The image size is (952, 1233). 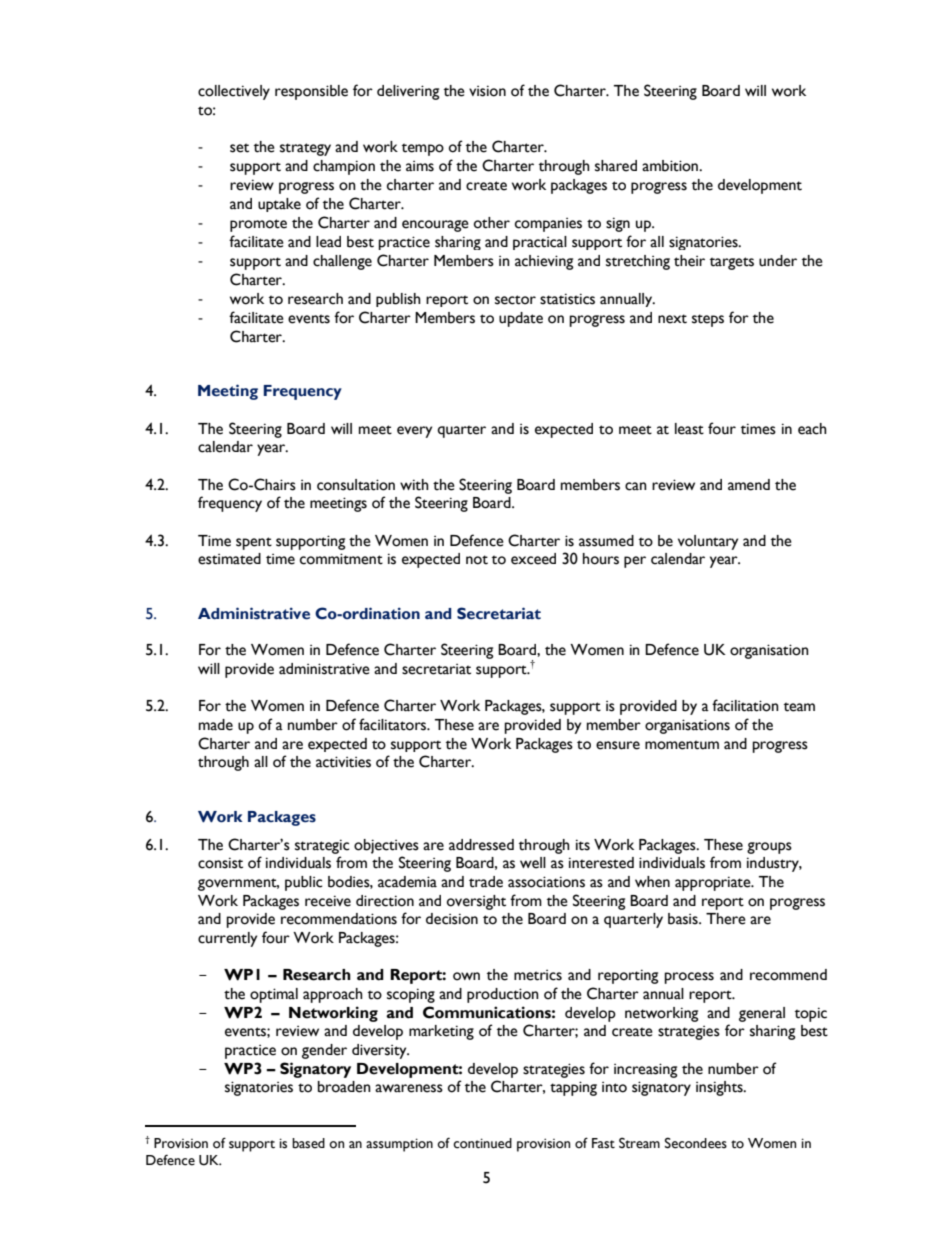 What do you see at coordinates (342, 262) in the screenshot?
I see `challenge` at bounding box center [342, 262].
